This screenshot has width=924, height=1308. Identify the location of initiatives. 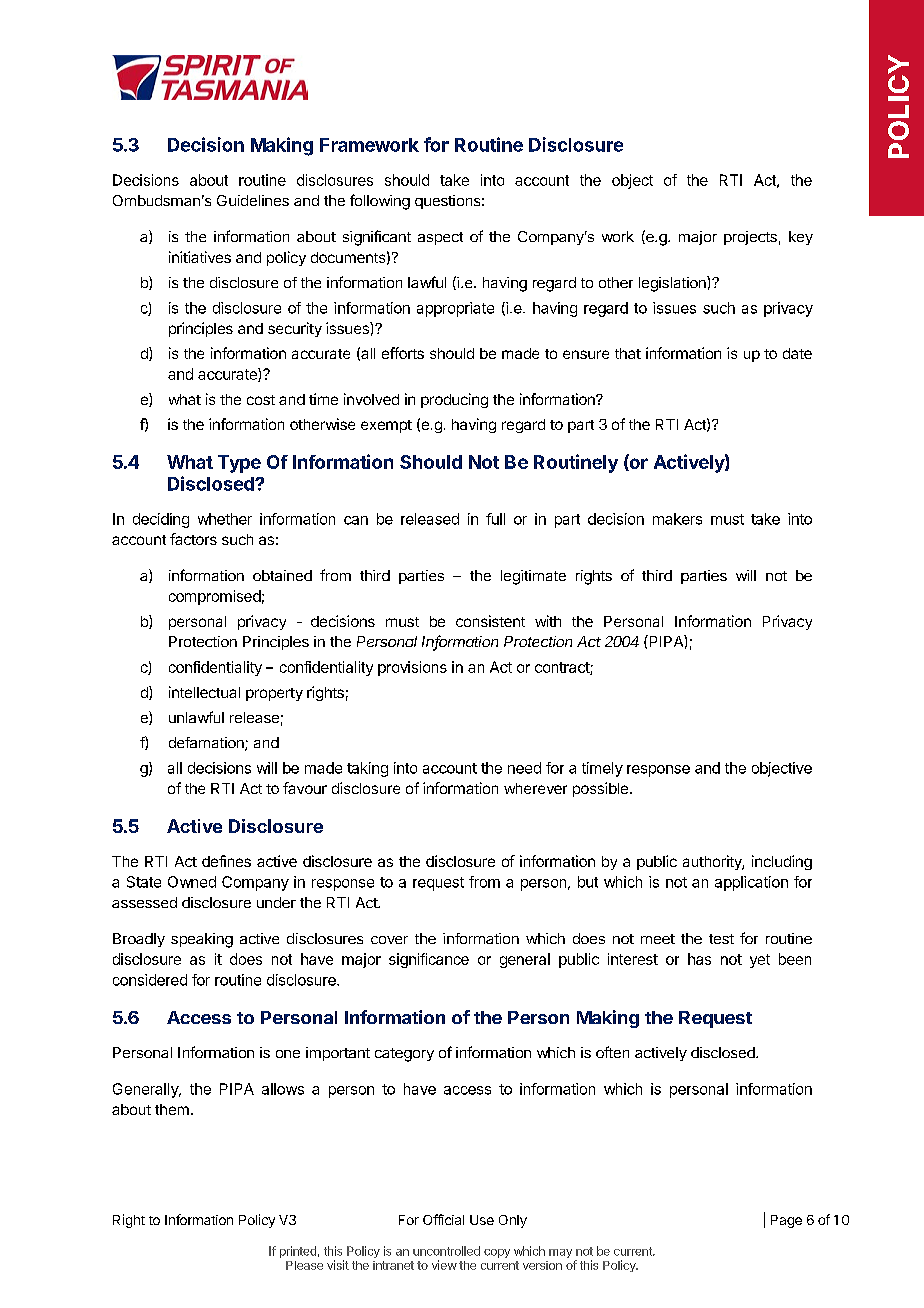
(200, 257).
